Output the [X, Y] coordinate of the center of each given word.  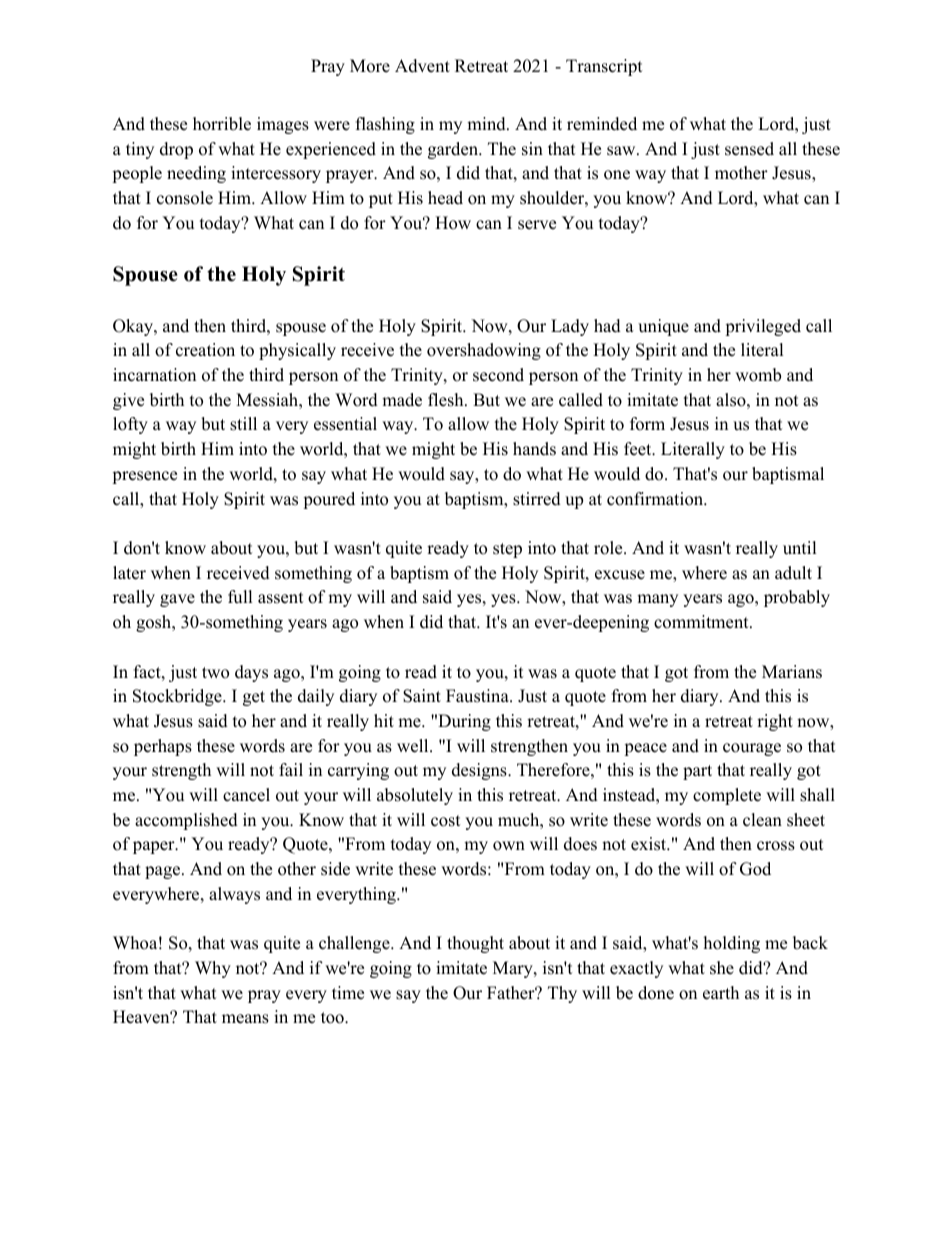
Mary [514, 969]
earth [721, 993]
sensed [749, 149]
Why [213, 969]
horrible [222, 124]
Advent [422, 66]
